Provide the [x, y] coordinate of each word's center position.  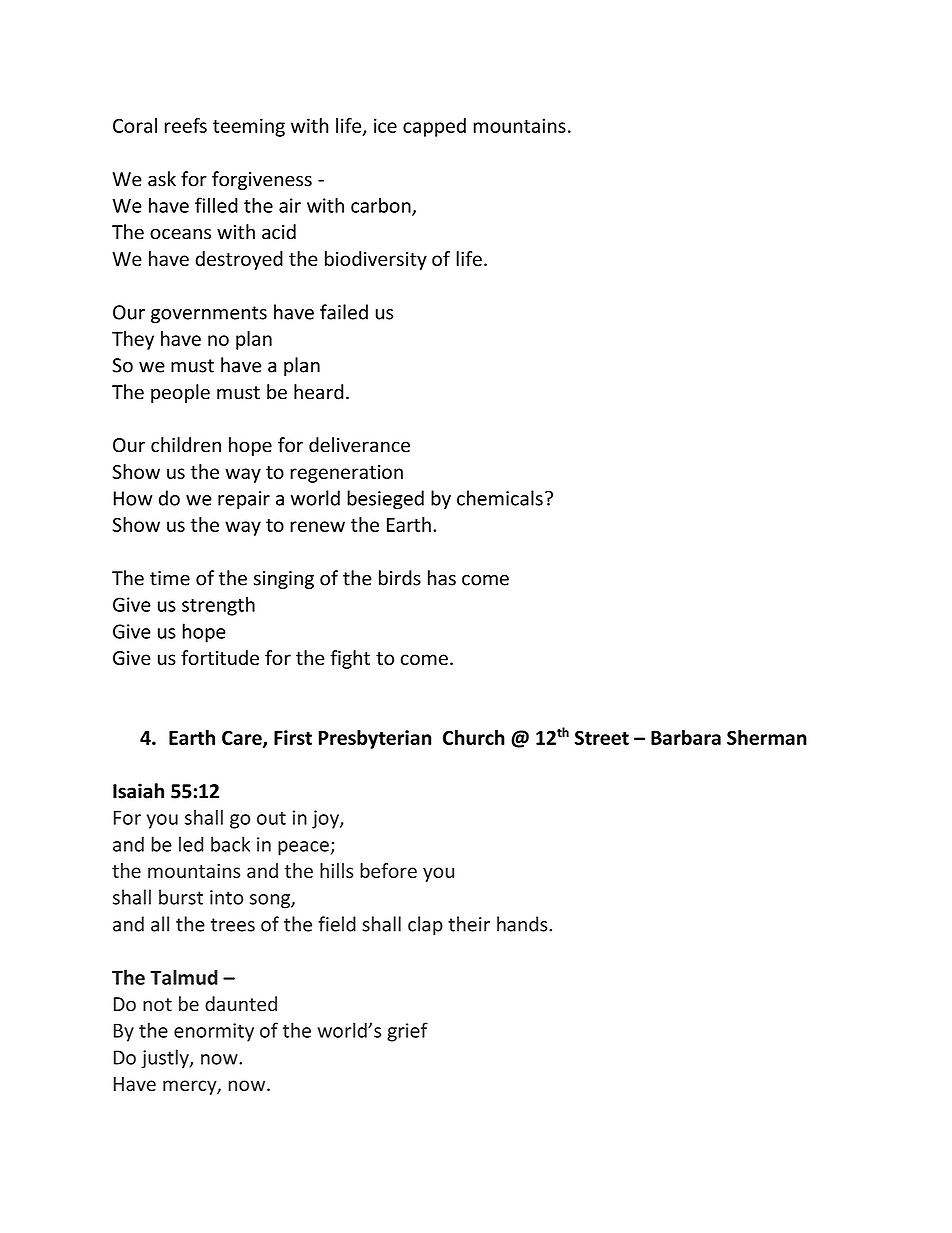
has [442, 578]
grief [407, 1032]
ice [385, 125]
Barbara [686, 737]
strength [218, 606]
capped [434, 127]
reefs [186, 125]
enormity [214, 1032]
